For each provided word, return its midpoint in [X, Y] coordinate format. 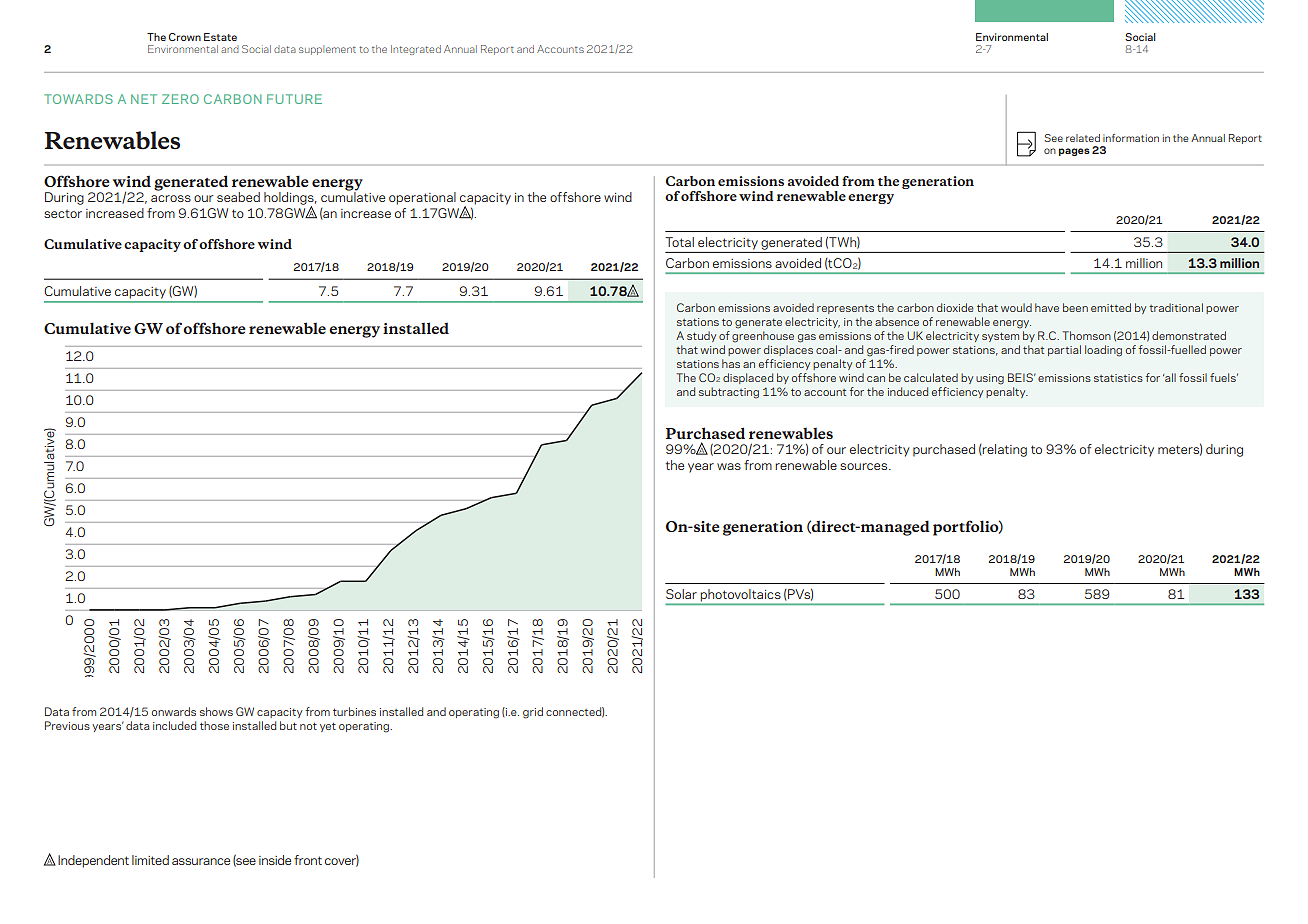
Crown [185, 37]
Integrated [416, 50]
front [308, 860]
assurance [201, 861]
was [729, 466]
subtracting [729, 393]
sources [865, 466]
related [1083, 138]
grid [533, 713]
